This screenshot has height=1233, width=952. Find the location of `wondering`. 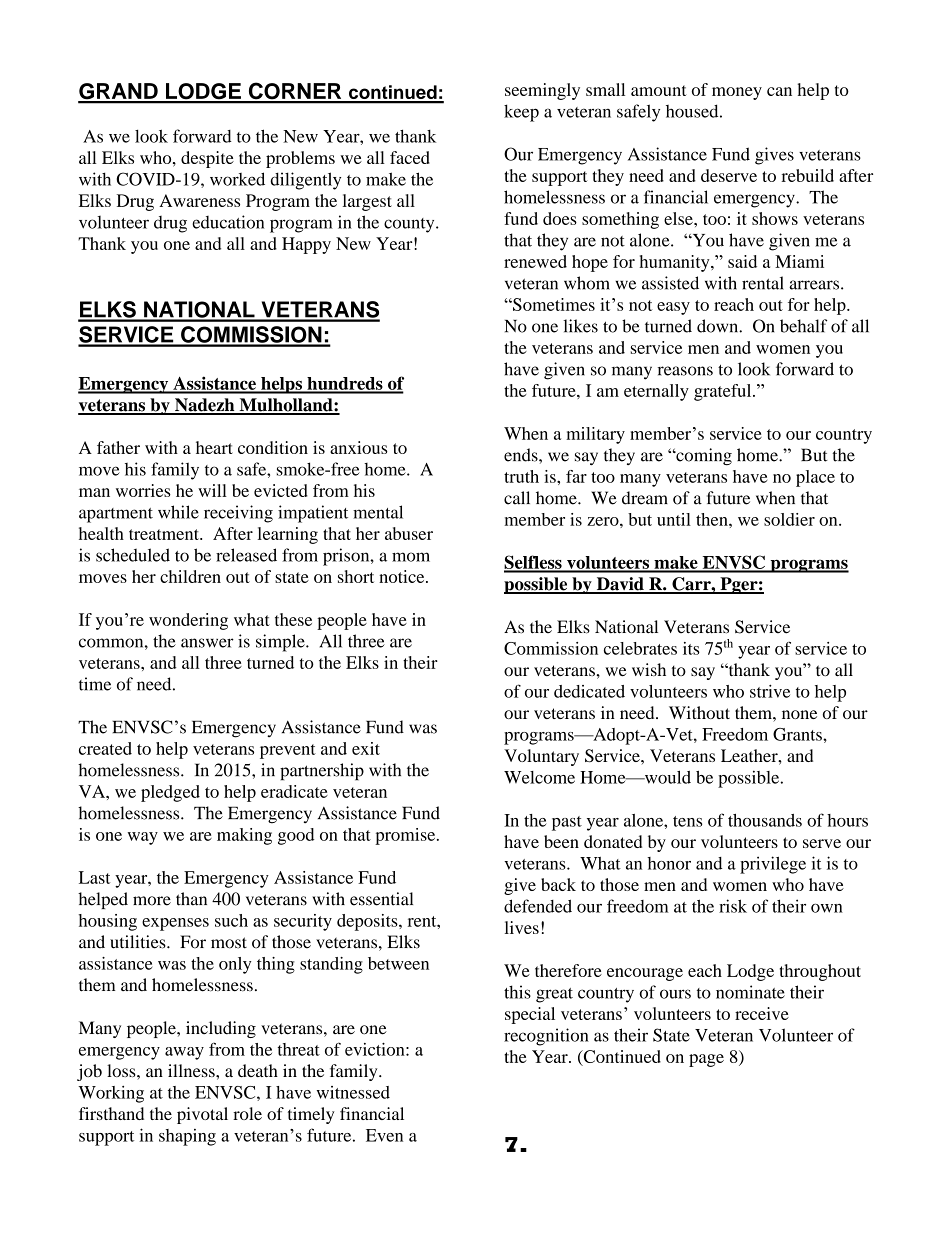

wondering is located at coordinates (188, 621).
